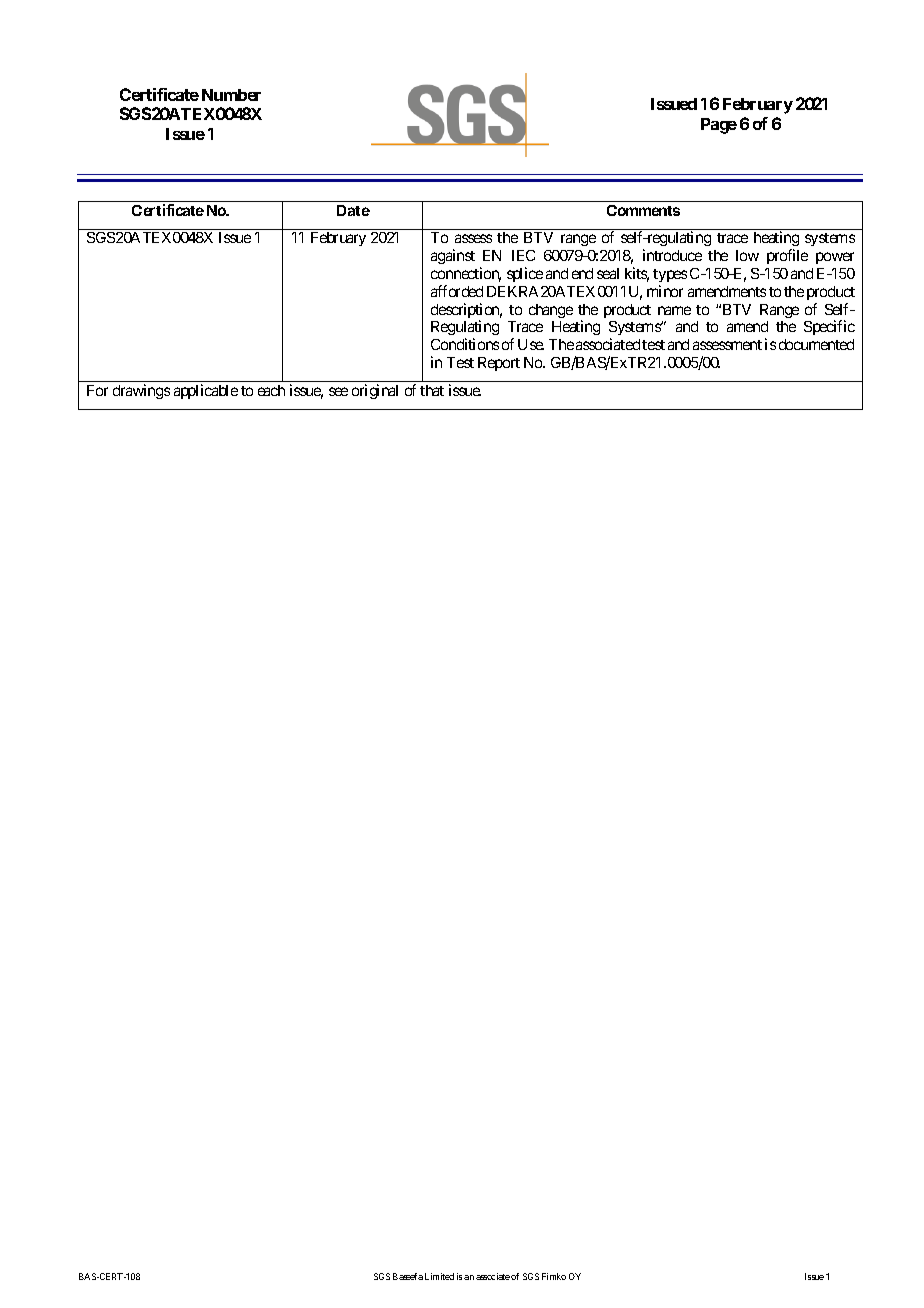 The image size is (924, 1308). What do you see at coordinates (231, 95) in the page?
I see `Number` at bounding box center [231, 95].
